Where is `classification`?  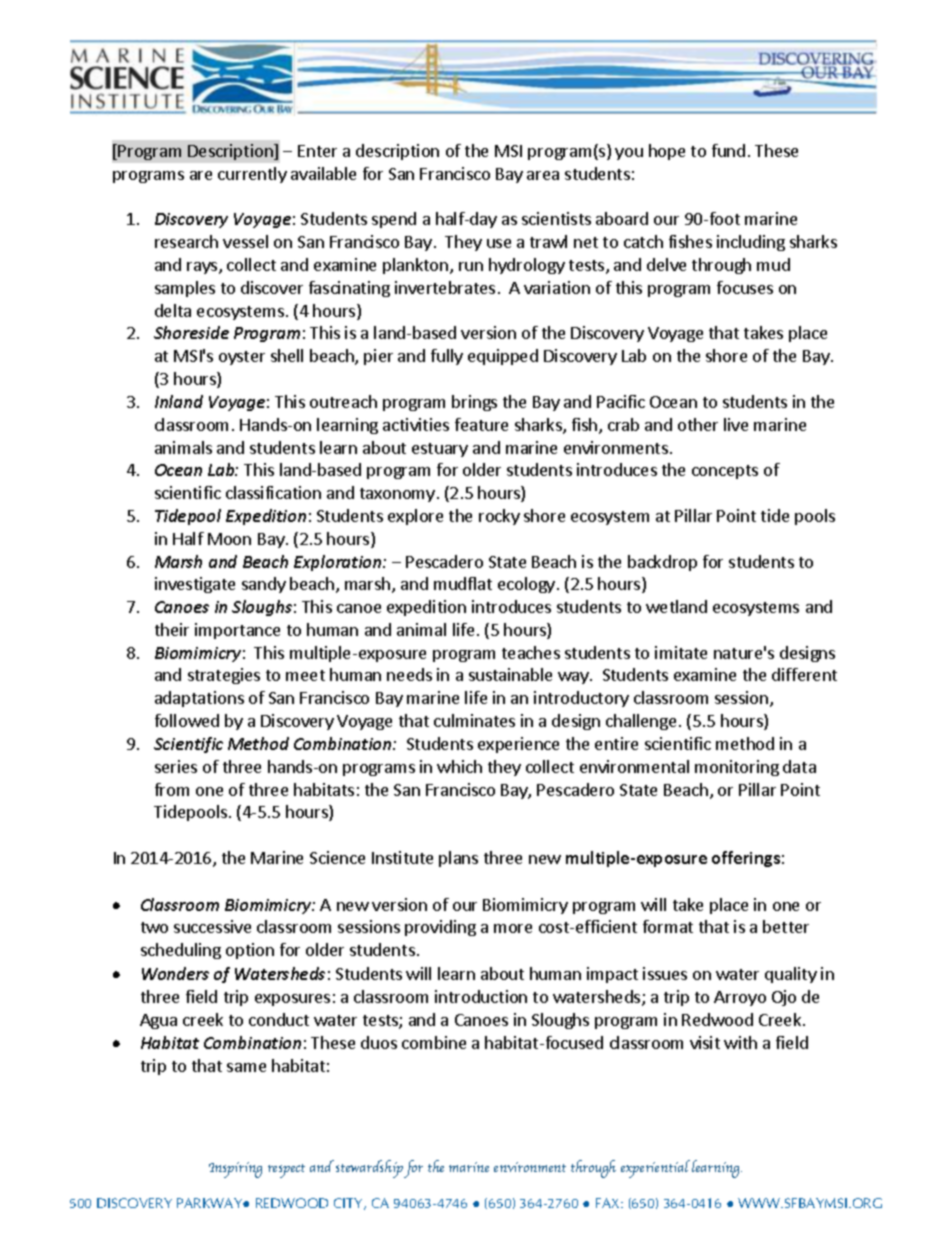
classification is located at coordinates (273, 492).
